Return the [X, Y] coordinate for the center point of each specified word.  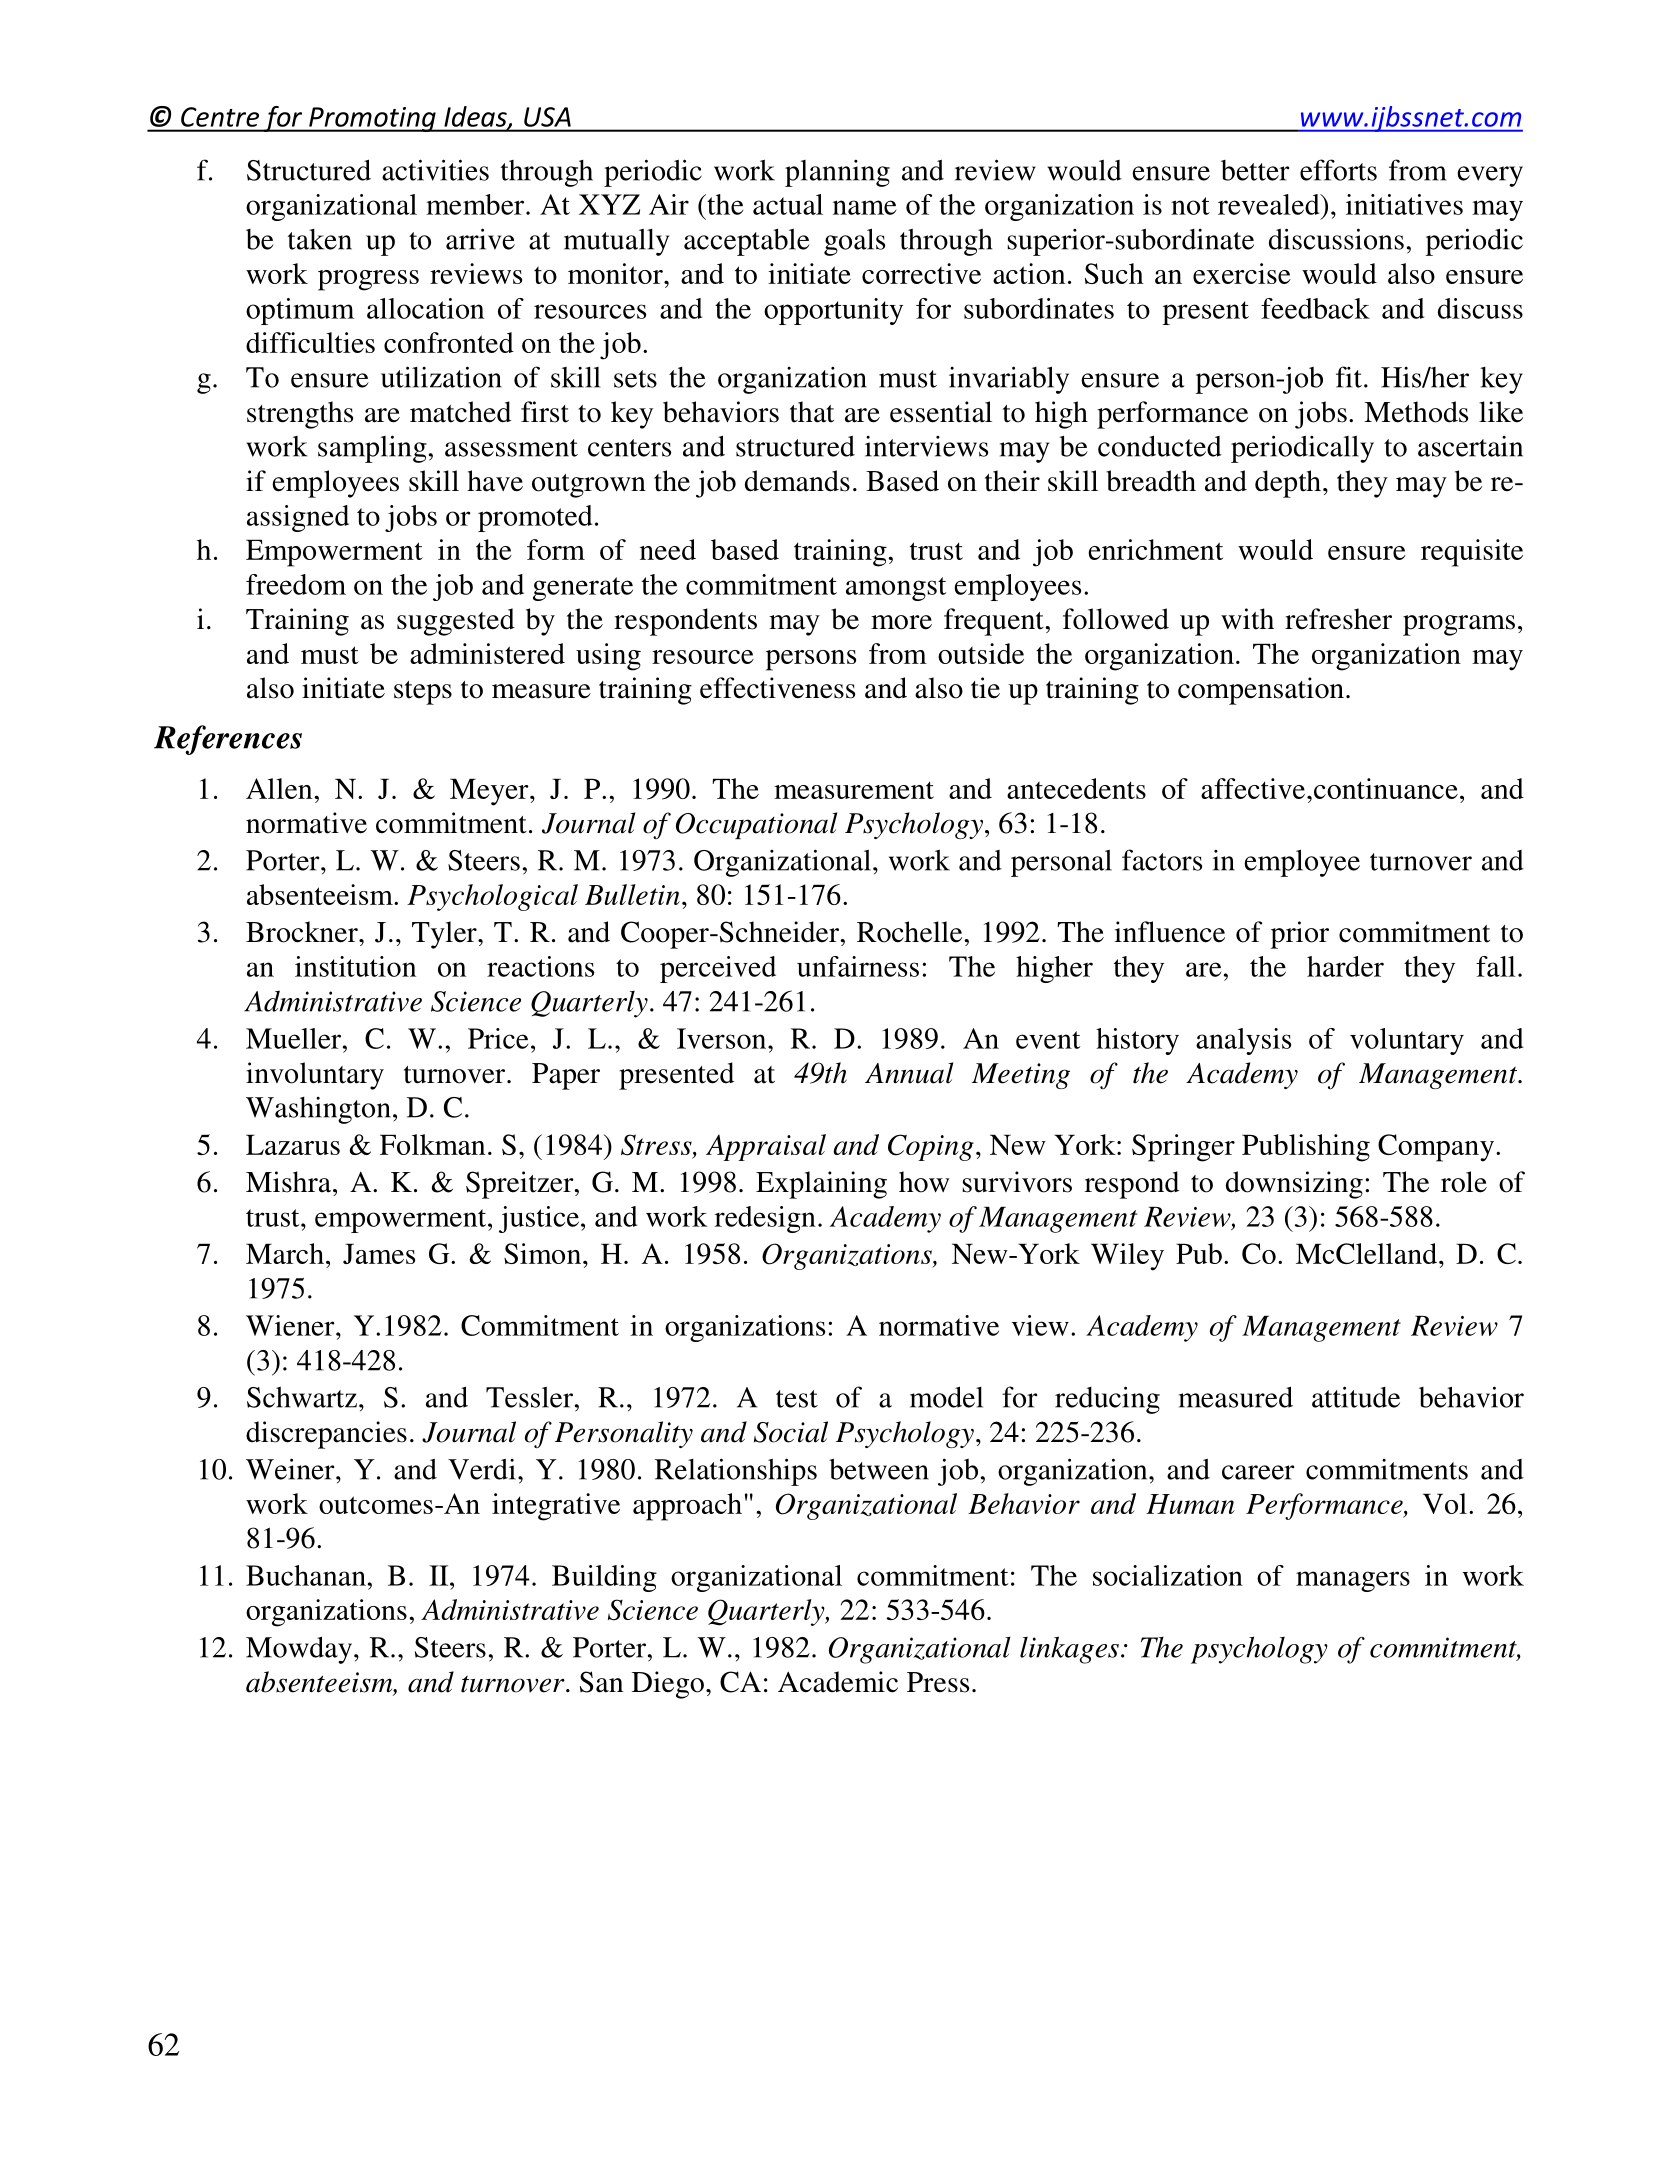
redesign [765, 1219]
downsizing [1294, 1185]
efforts [1338, 170]
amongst [896, 589]
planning [837, 173]
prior [1300, 935]
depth [1288, 484]
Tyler [445, 935]
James [379, 1253]
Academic [838, 1682]
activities [435, 170]
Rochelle [911, 932]
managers [1353, 1581]
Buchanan [306, 1575]
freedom [296, 584]
